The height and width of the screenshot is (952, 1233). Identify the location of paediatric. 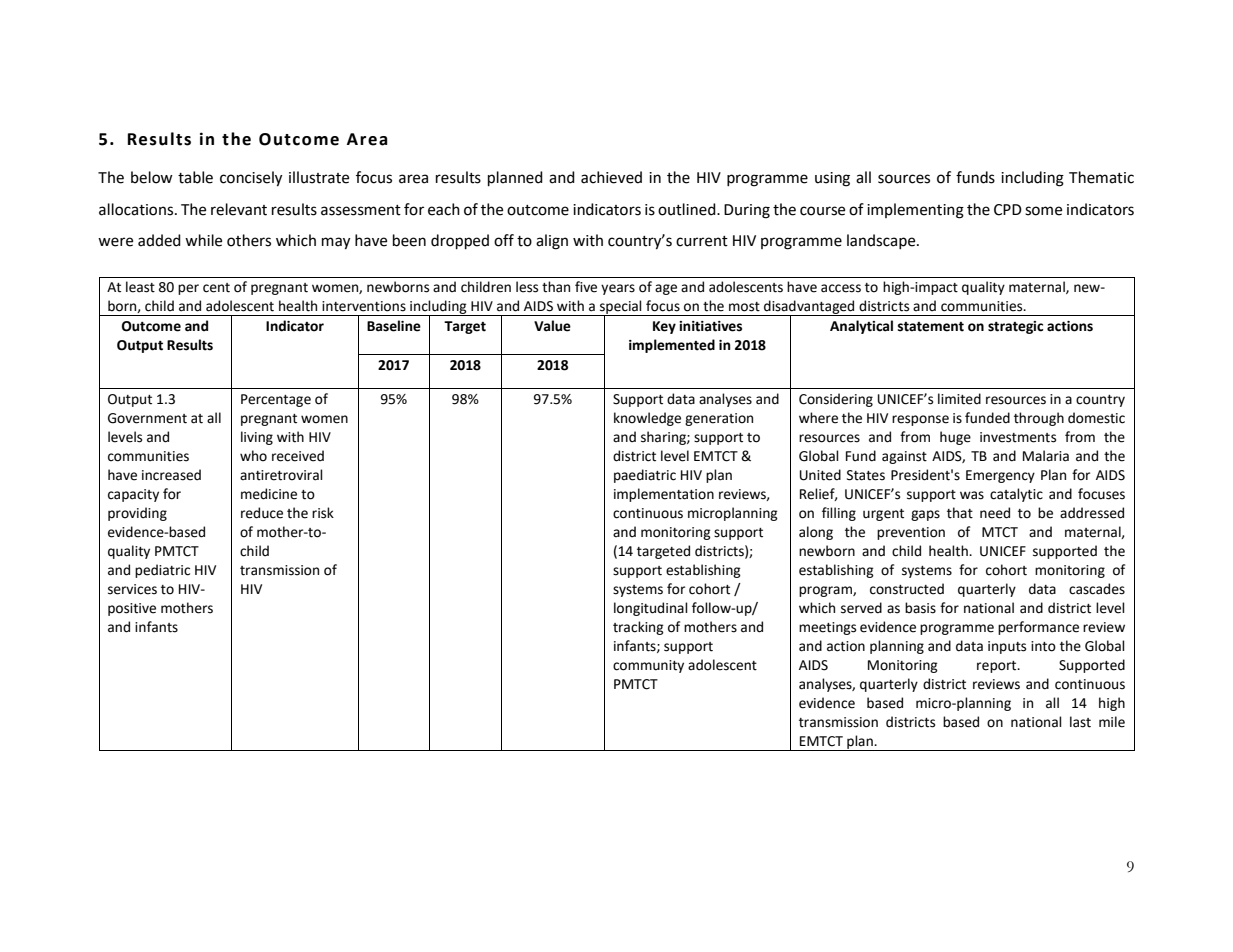
(645, 476).
